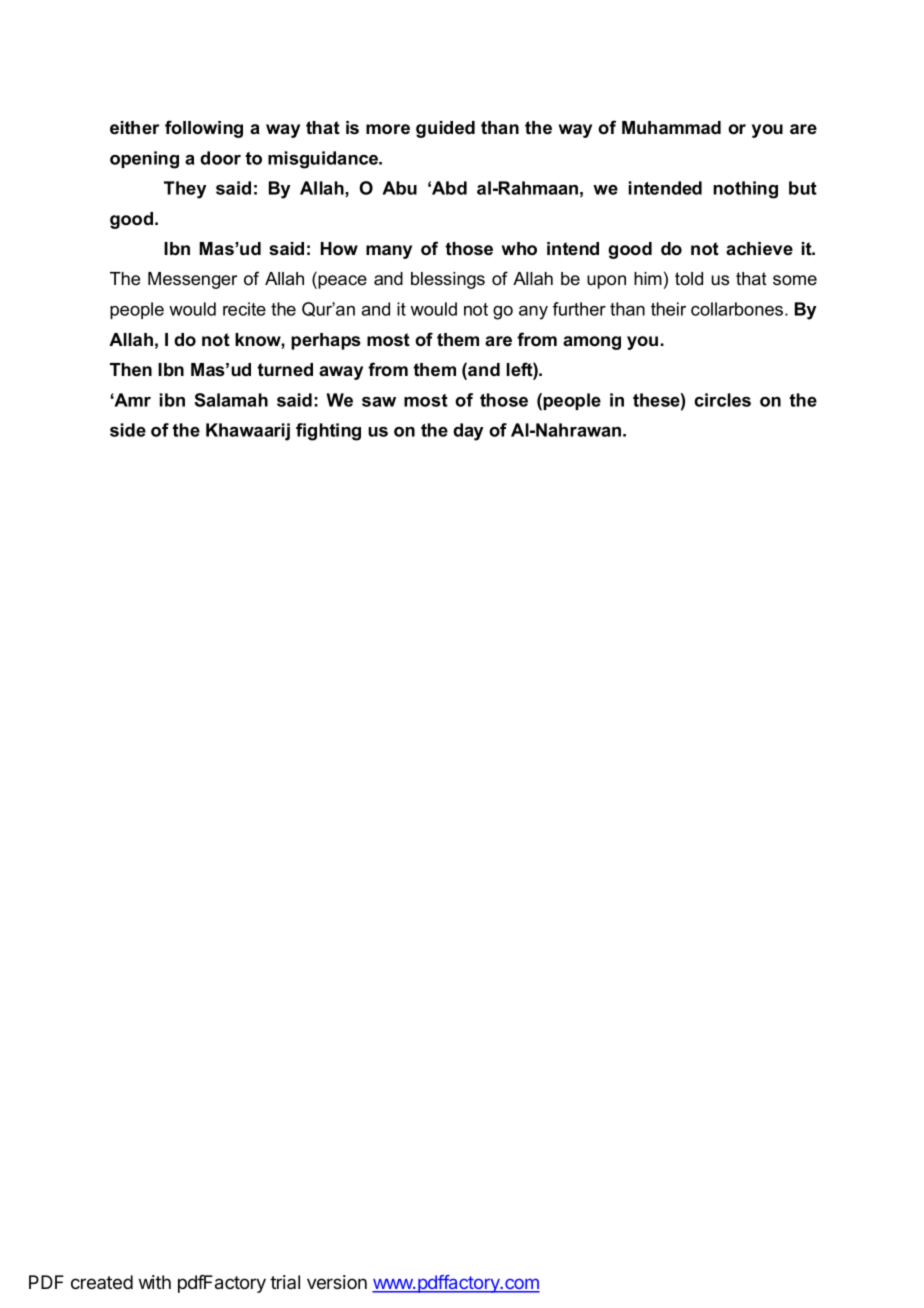  Describe the element at coordinates (155, 1282) in the screenshot. I see `with` at that location.
